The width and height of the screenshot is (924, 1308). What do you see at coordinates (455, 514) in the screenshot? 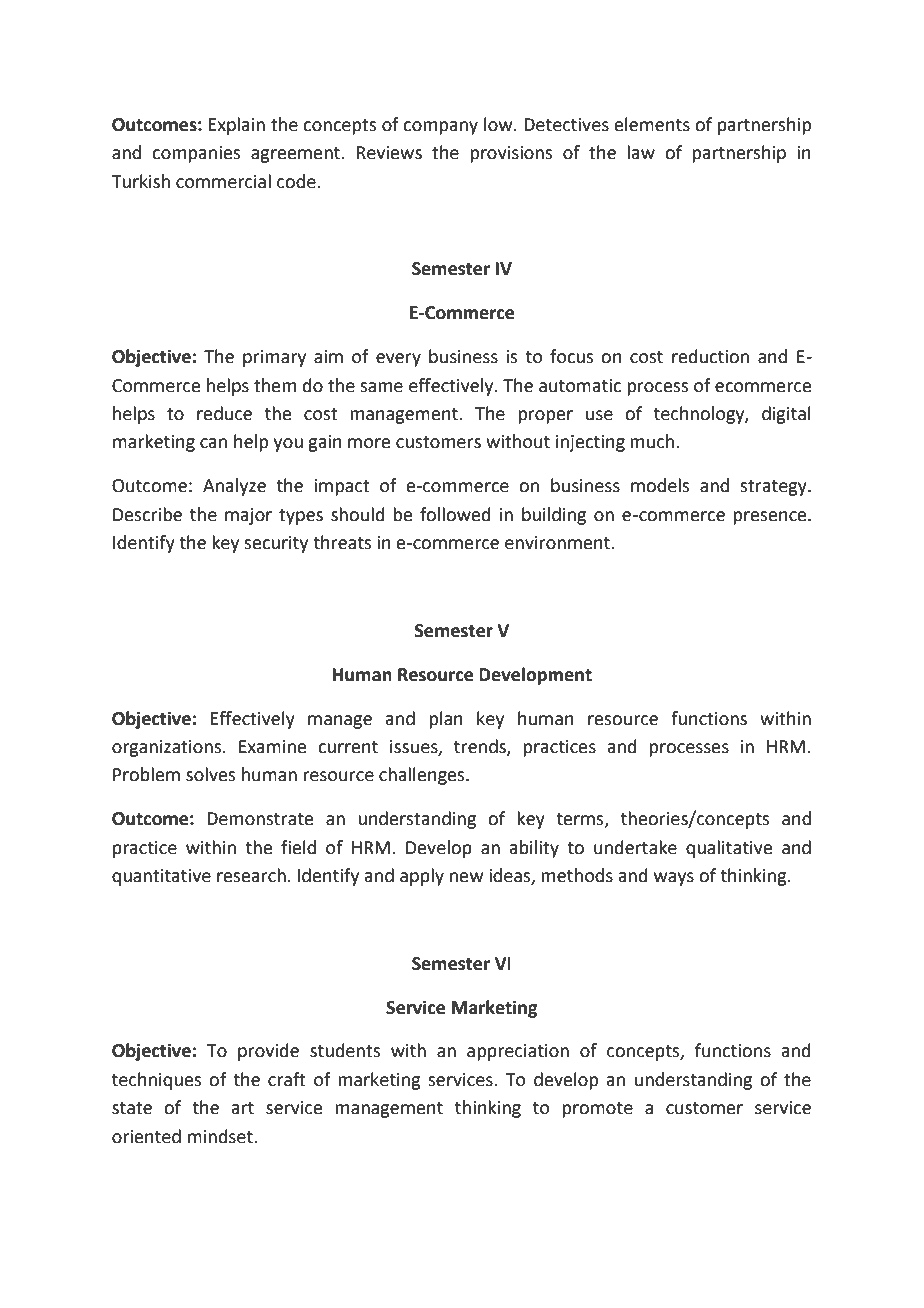
I see `followed` at bounding box center [455, 514].
